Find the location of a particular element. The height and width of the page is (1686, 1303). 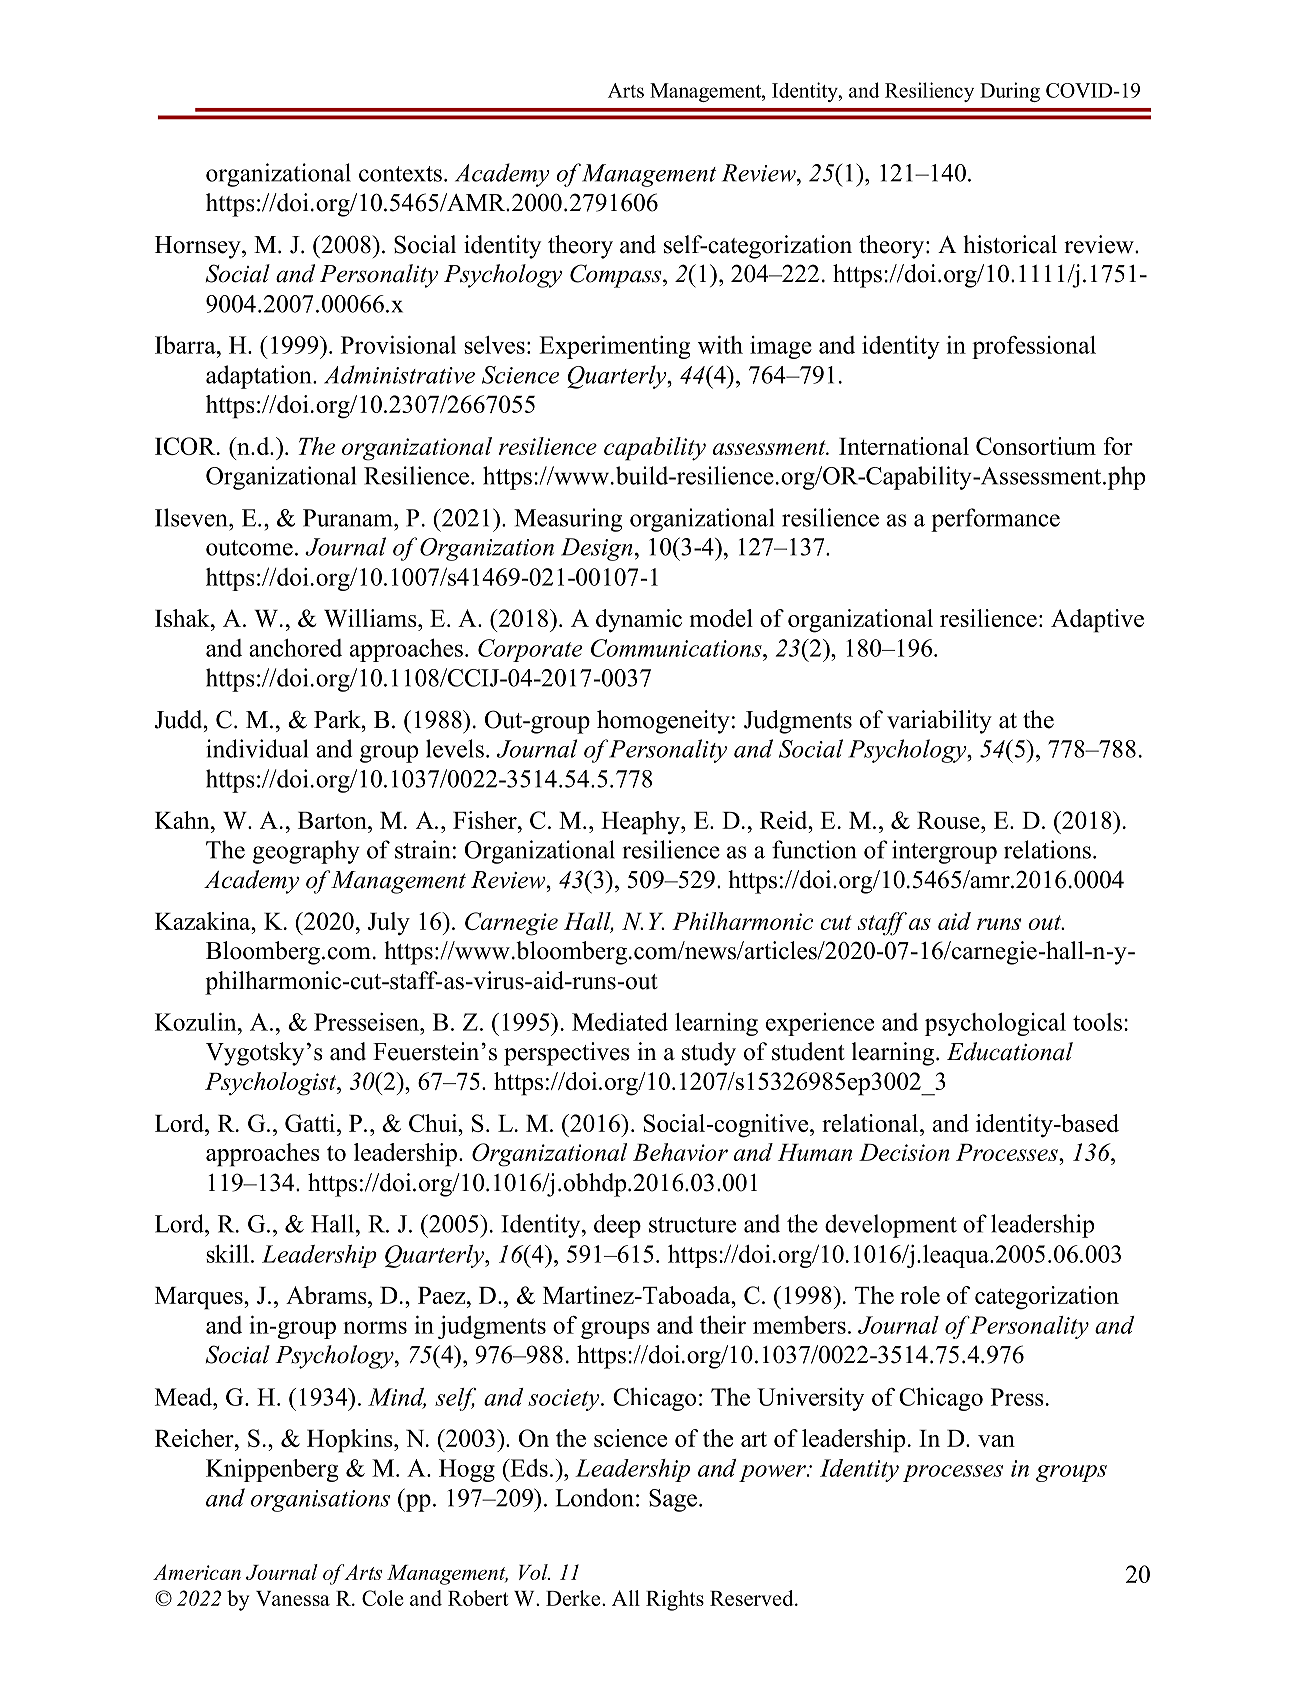

Vanessa is located at coordinates (293, 1598).
